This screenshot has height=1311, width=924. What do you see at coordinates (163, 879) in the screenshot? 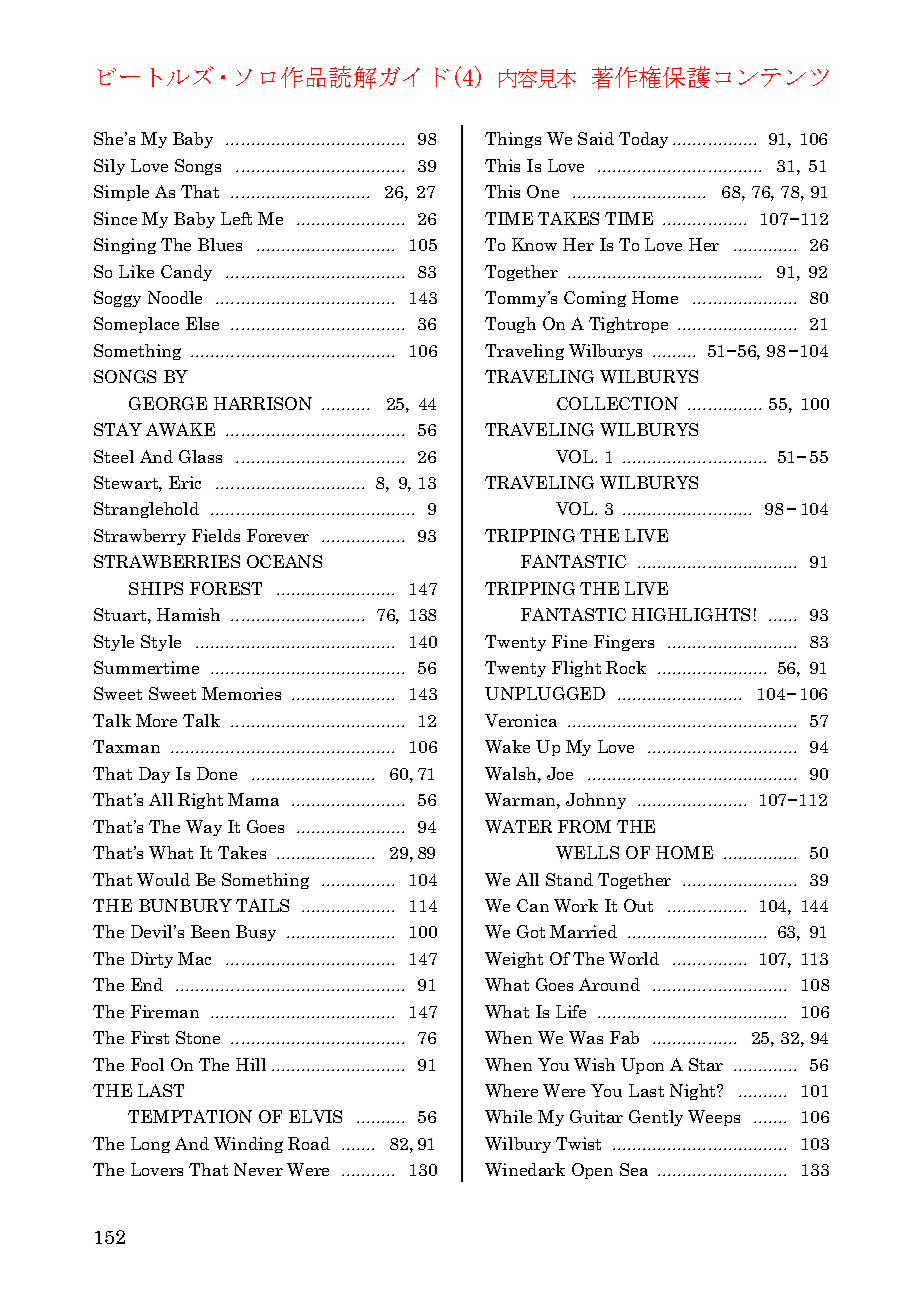
I see `Would` at bounding box center [163, 879].
